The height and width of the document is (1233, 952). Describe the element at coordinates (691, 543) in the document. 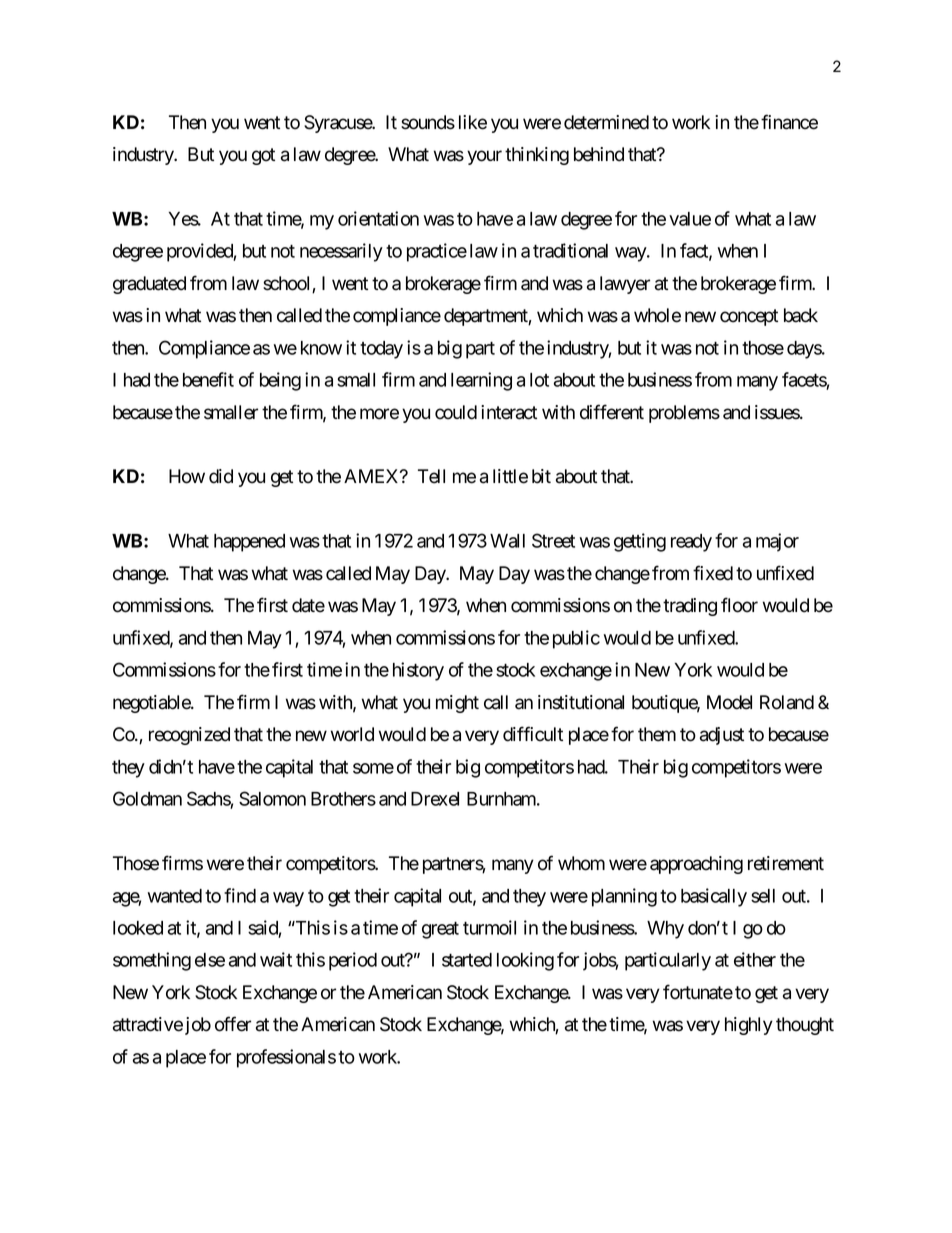

I see `ready` at that location.
